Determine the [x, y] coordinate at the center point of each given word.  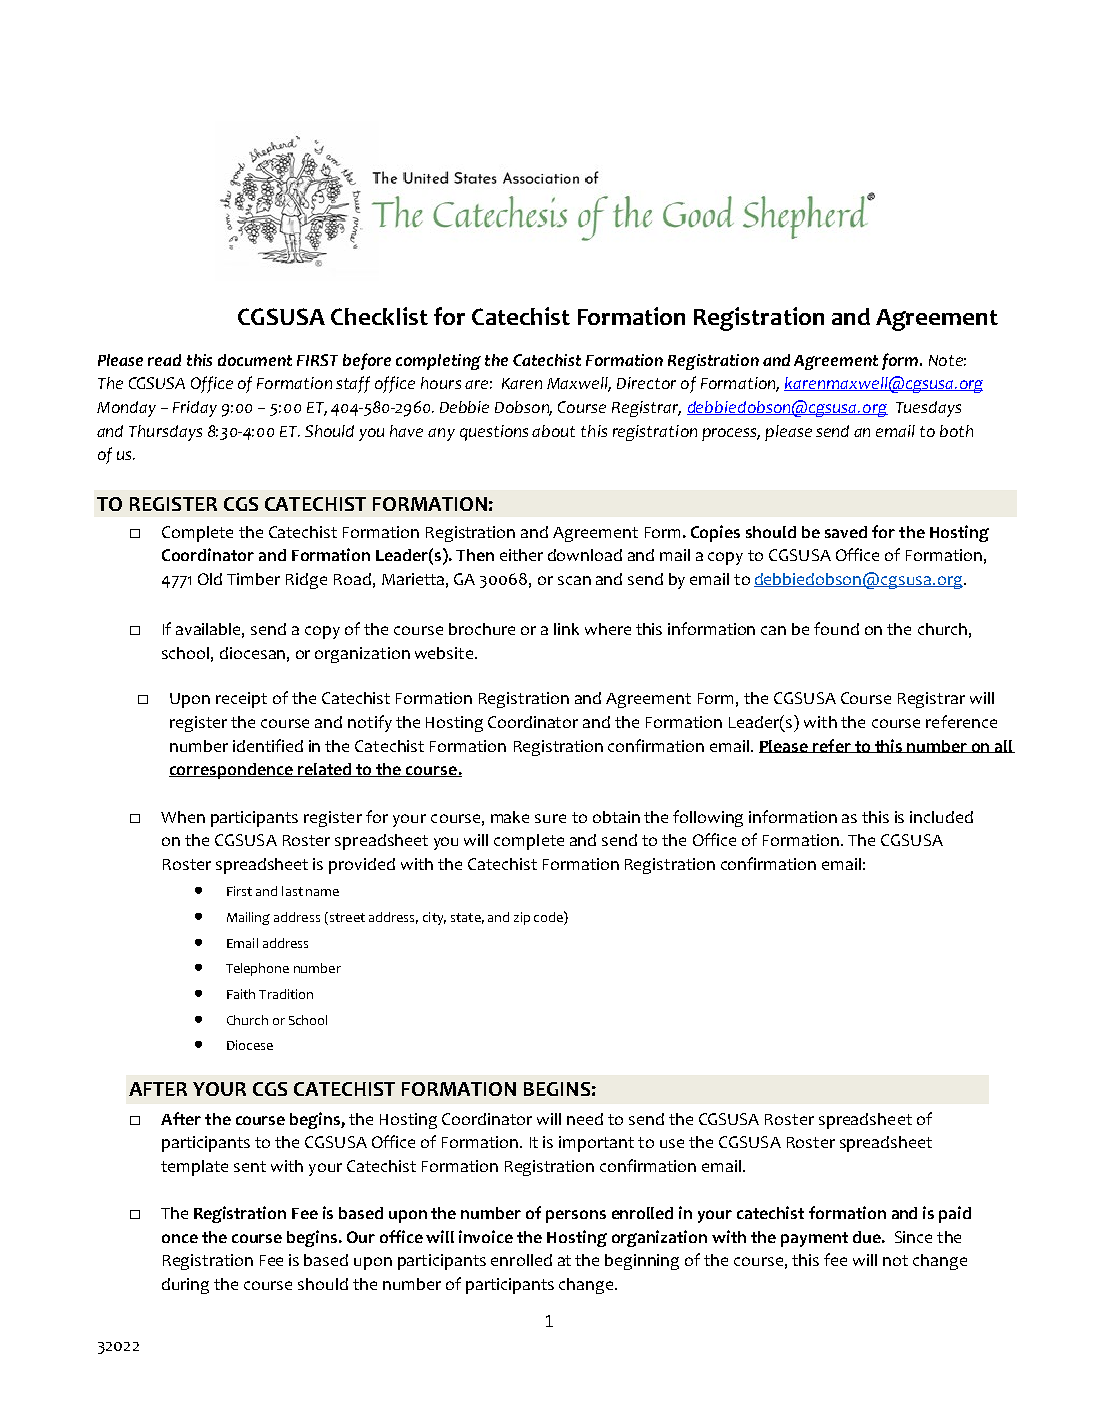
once [180, 1238]
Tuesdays [928, 409]
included [941, 817]
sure [550, 818]
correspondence [232, 771]
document [255, 360]
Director [646, 383]
